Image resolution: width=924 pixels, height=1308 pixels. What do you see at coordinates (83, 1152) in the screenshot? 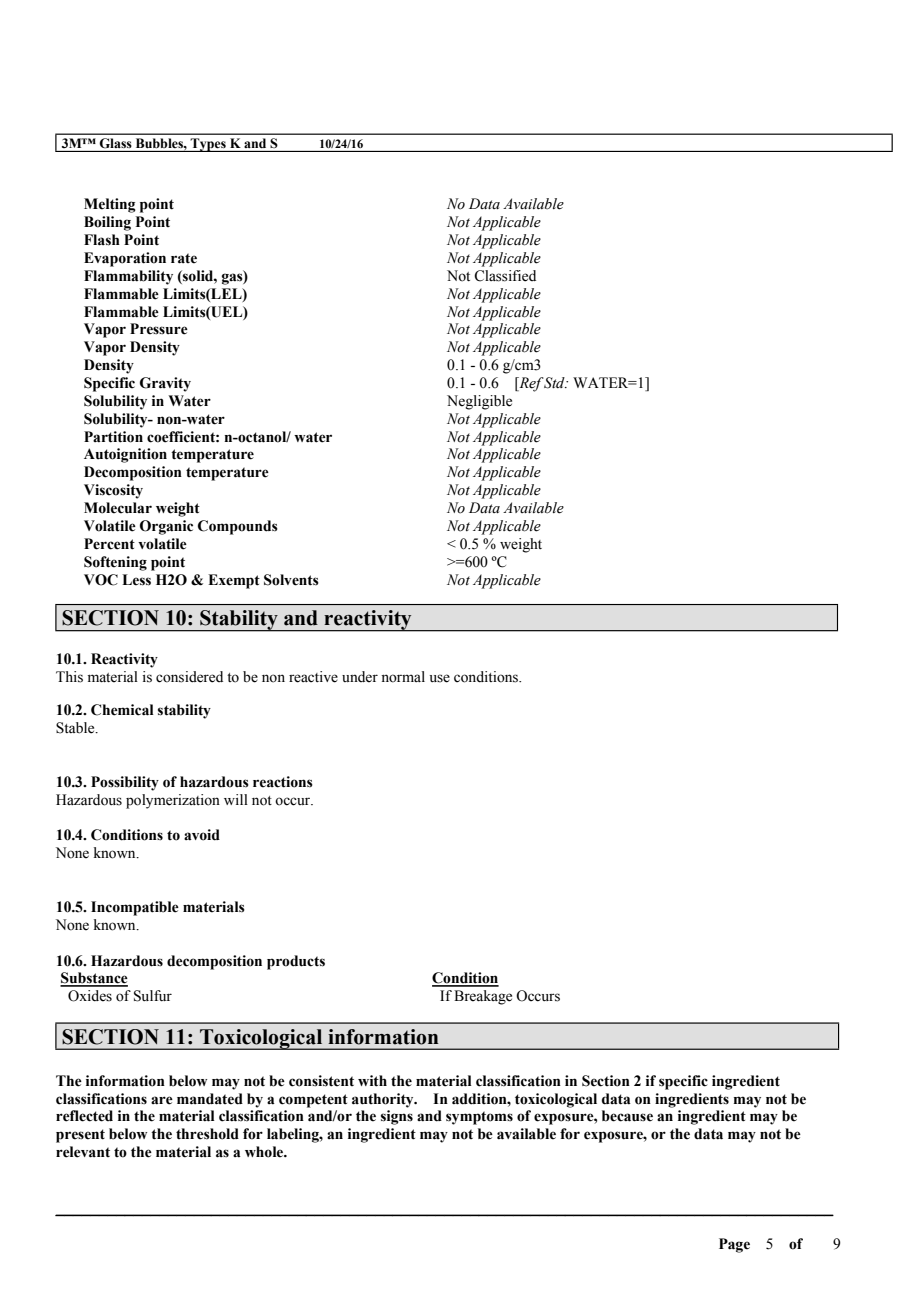
I see `relevant` at bounding box center [83, 1152].
